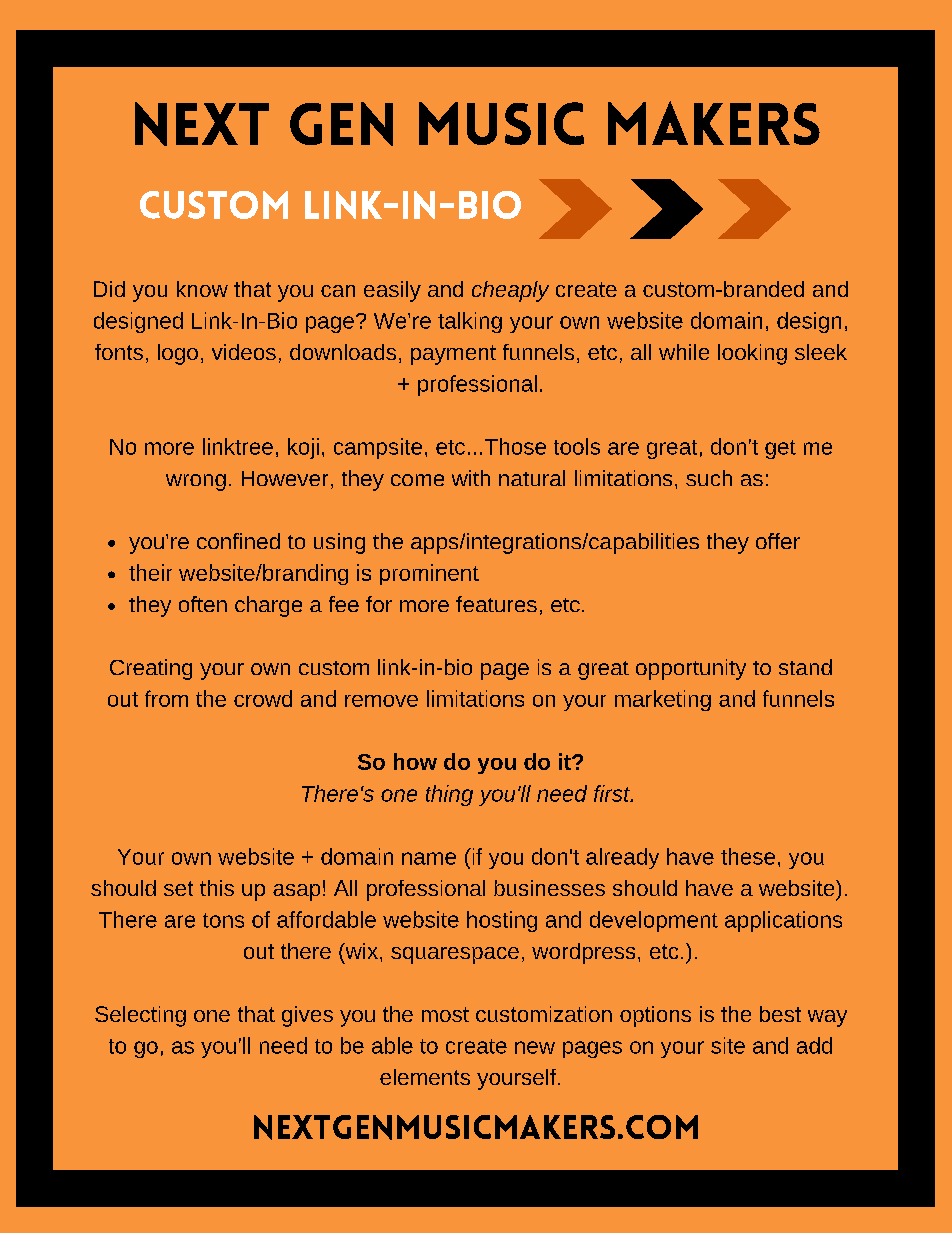 Image resolution: width=952 pixels, height=1233 pixels. I want to click on opportunity, so click(691, 669).
